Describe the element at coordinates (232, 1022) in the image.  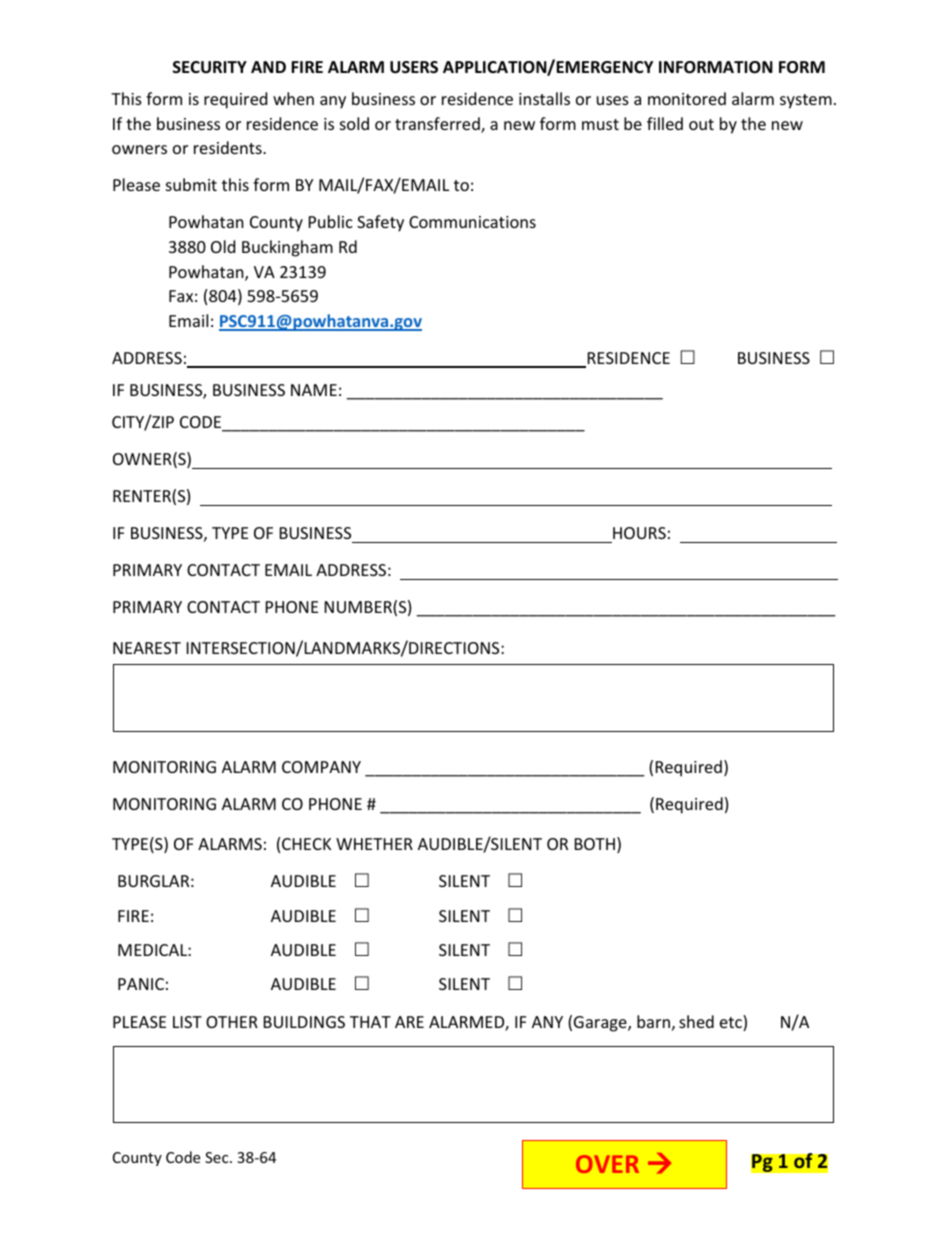
I see `OTHER` at that location.
